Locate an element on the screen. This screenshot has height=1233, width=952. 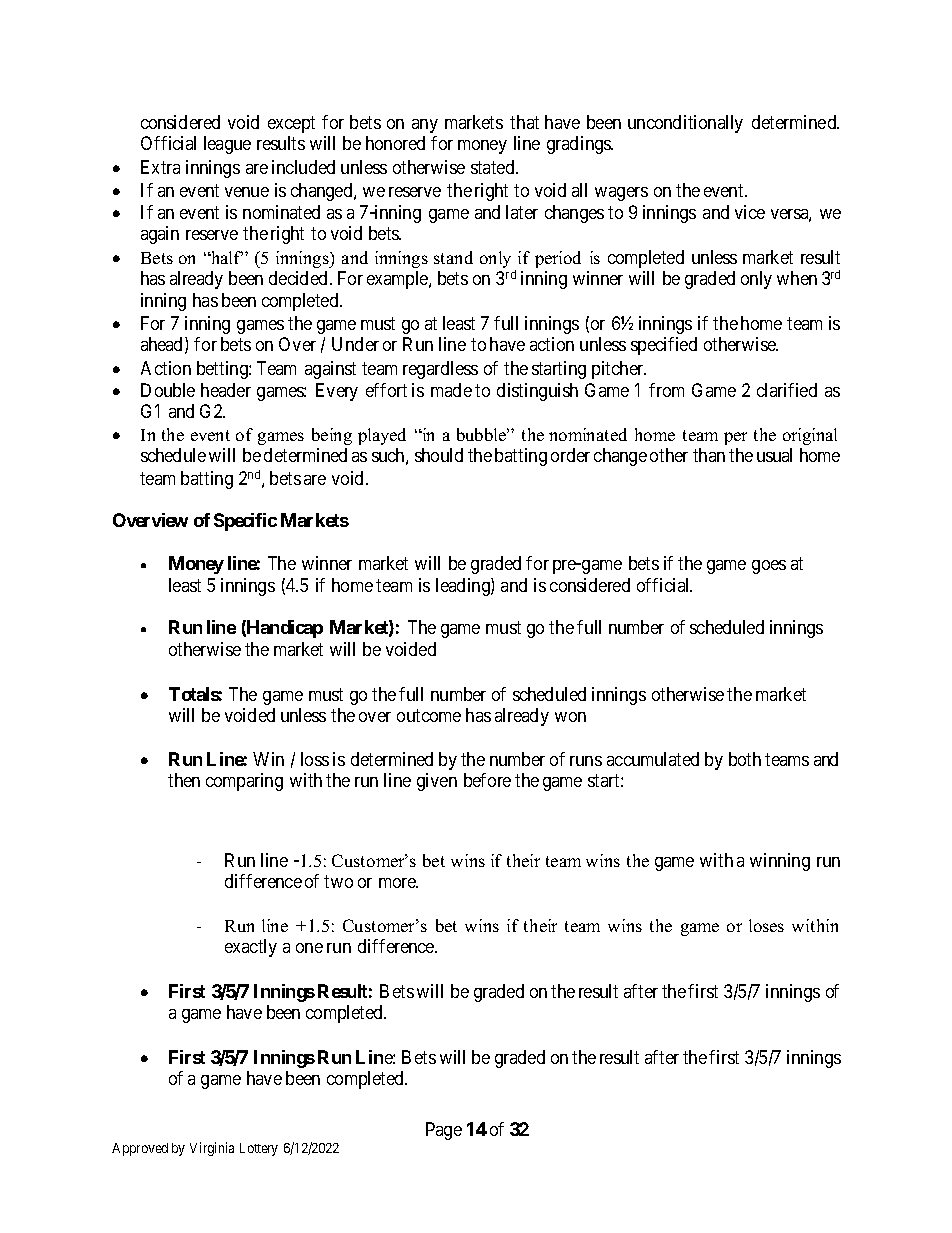
stated is located at coordinates (494, 167).
